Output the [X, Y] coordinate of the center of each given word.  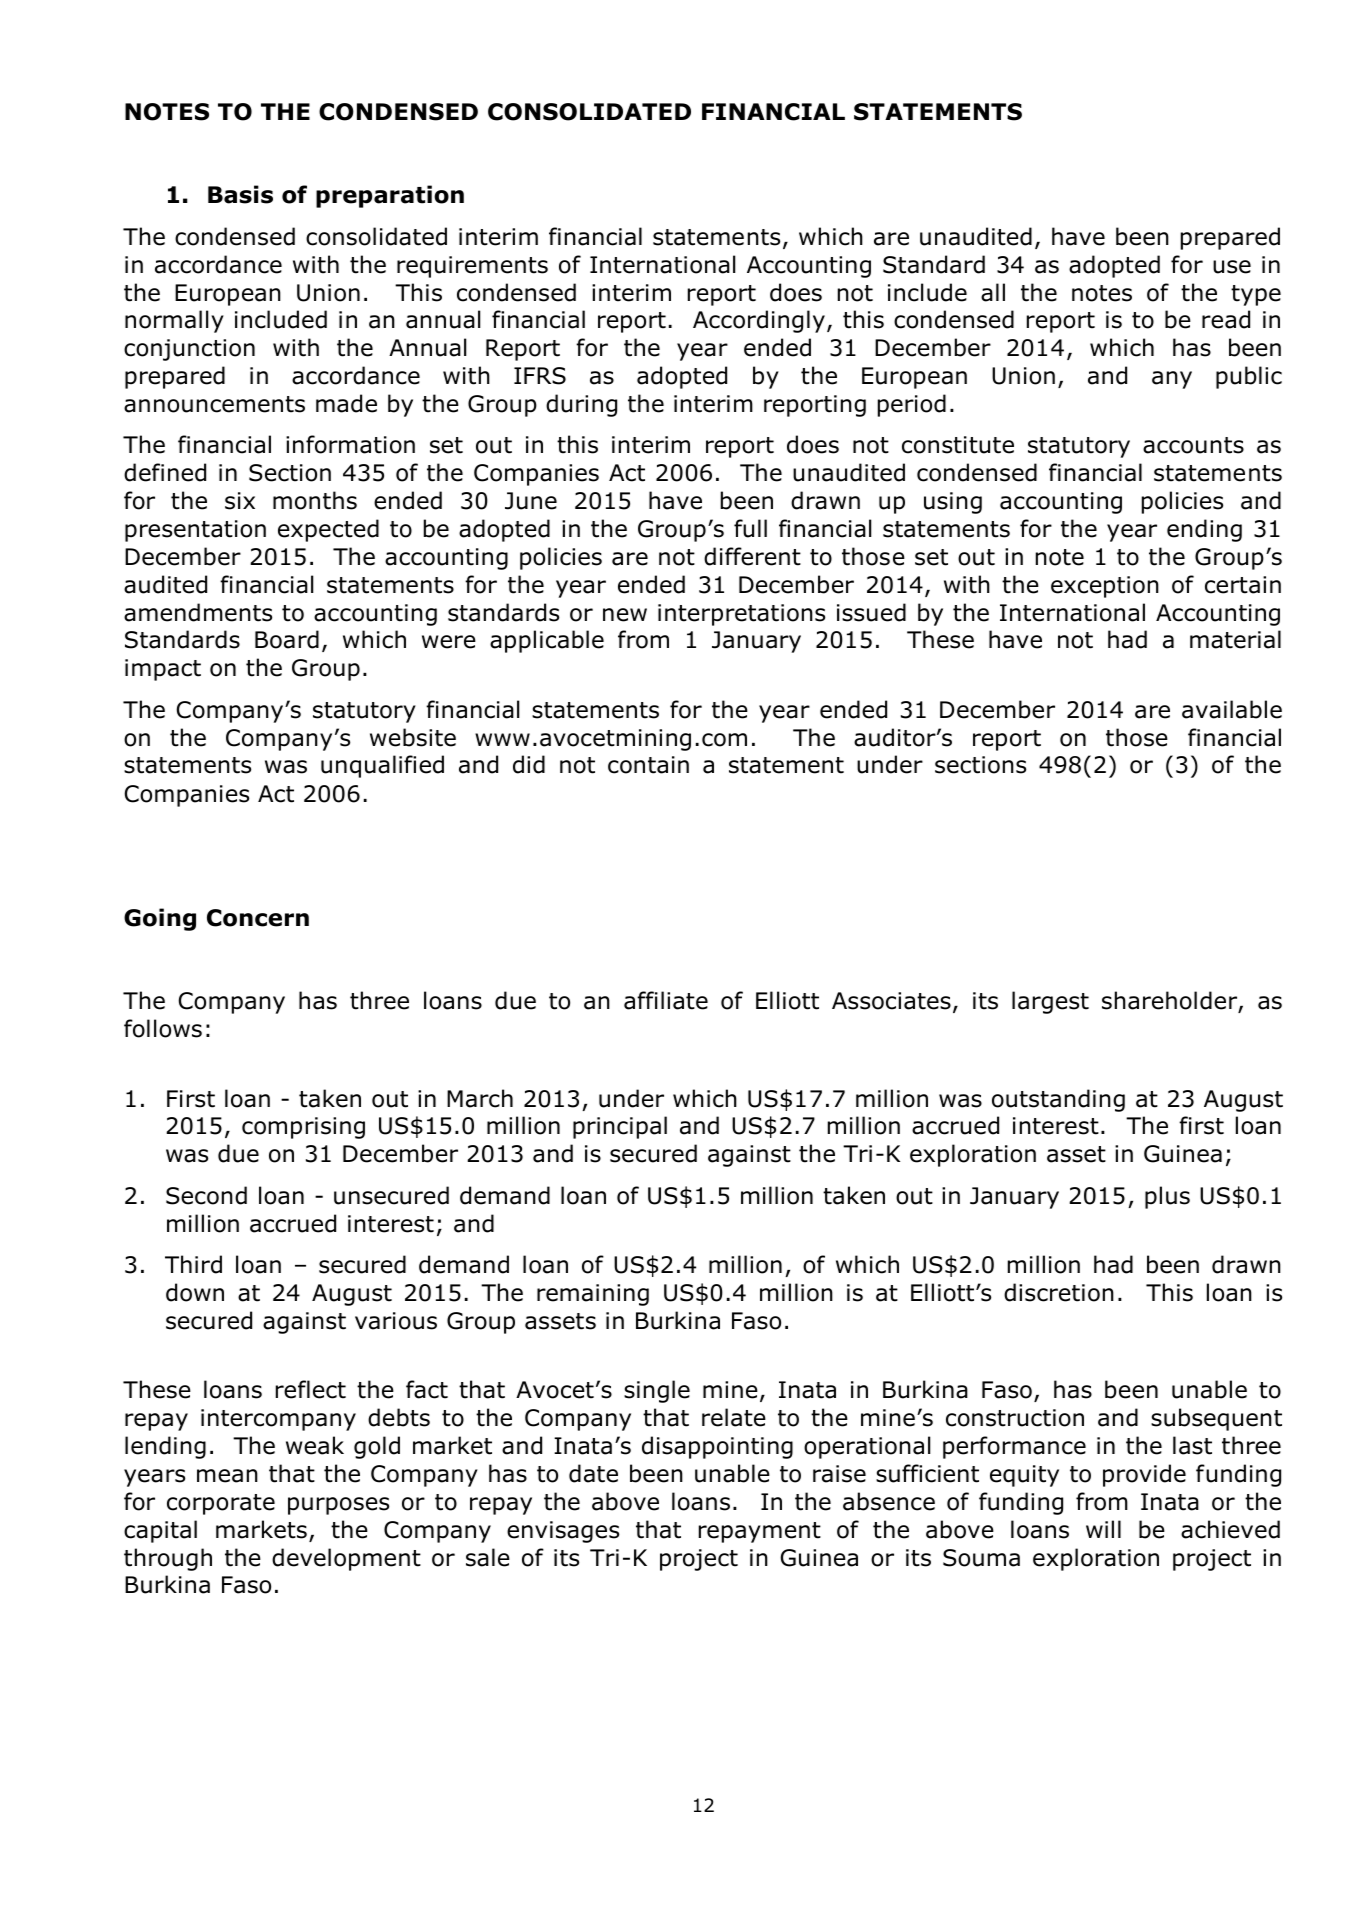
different [752, 556]
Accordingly [759, 321]
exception [1105, 587]
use [1232, 267]
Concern [258, 918]
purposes [338, 1506]
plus [1167, 1197]
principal [620, 1127]
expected [328, 530]
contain [648, 765]
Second [206, 1195]
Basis [240, 194]
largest [1050, 1002]
